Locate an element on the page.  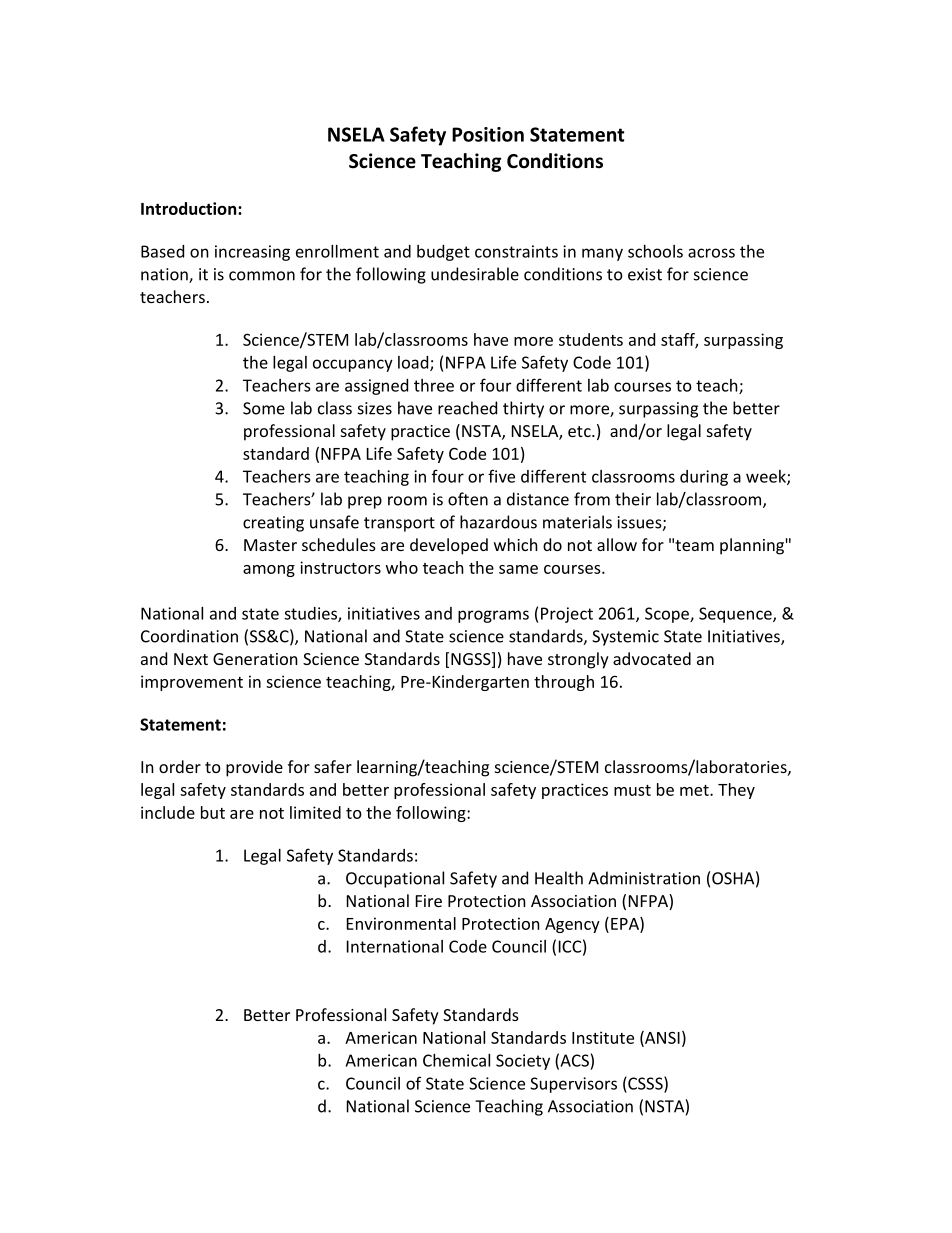
among is located at coordinates (269, 571).
